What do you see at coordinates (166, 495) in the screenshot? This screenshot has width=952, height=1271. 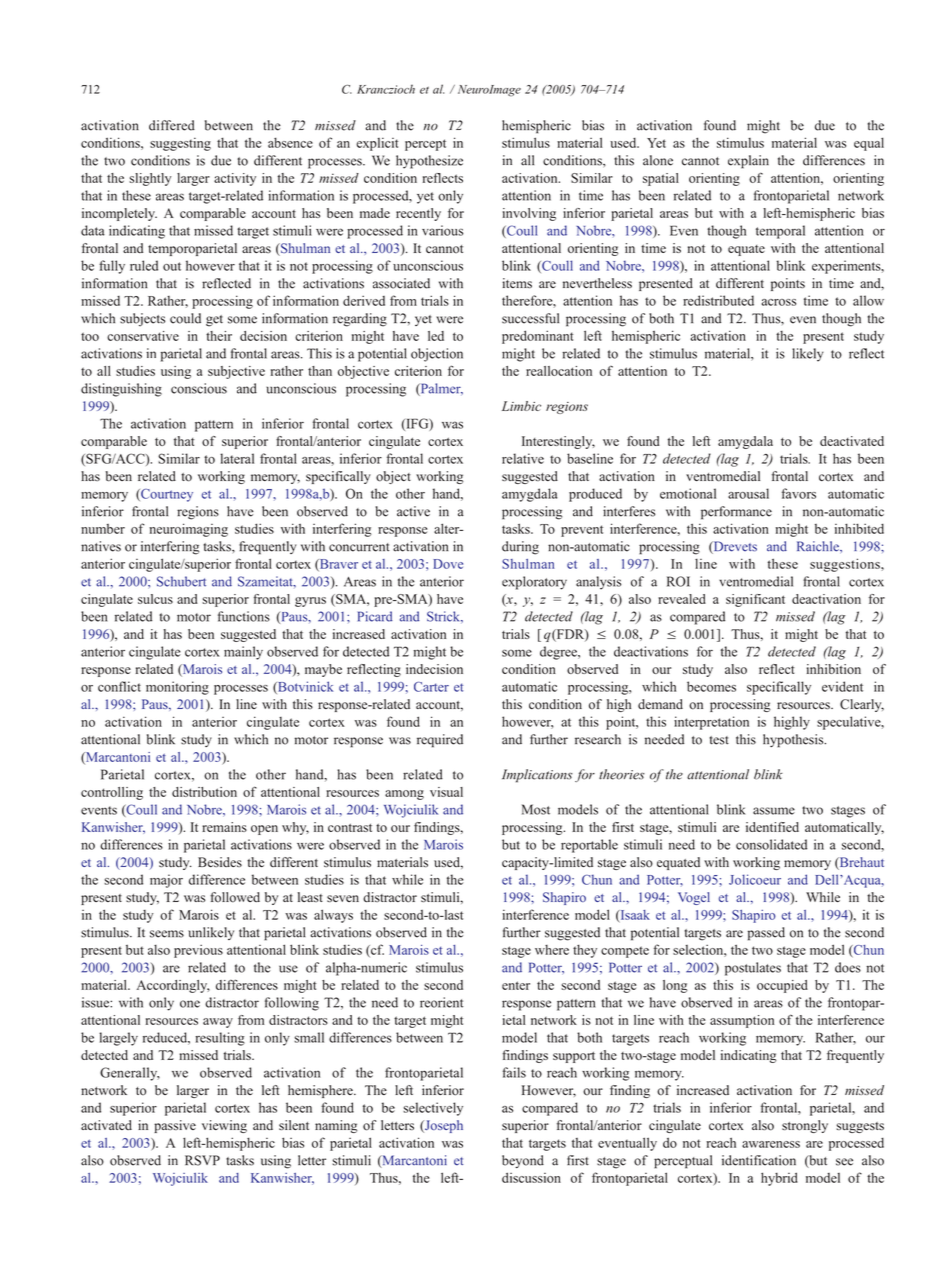 I see `Courtney` at bounding box center [166, 495].
